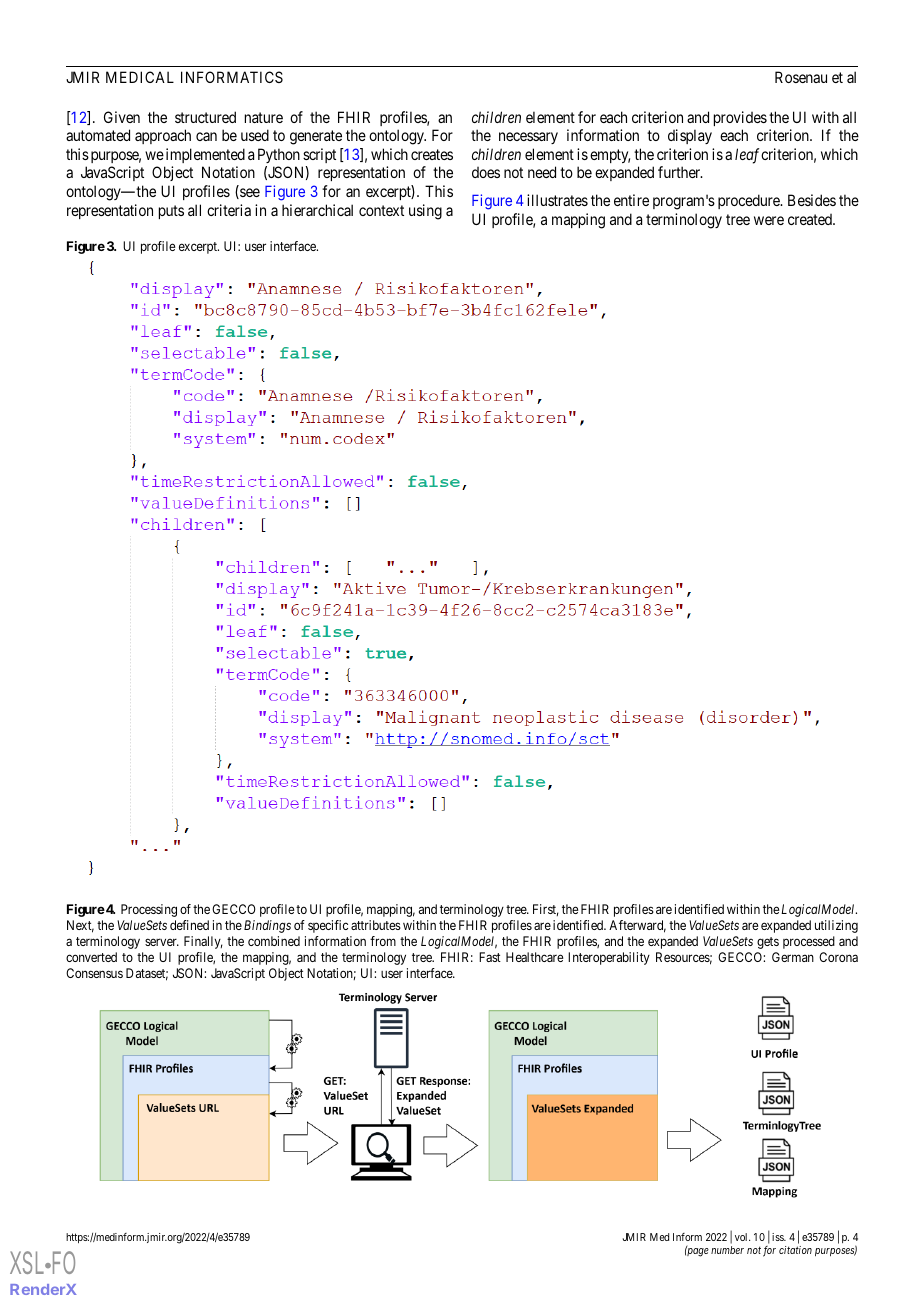  Describe the element at coordinates (836, 926) in the document. I see `utilizing` at that location.
